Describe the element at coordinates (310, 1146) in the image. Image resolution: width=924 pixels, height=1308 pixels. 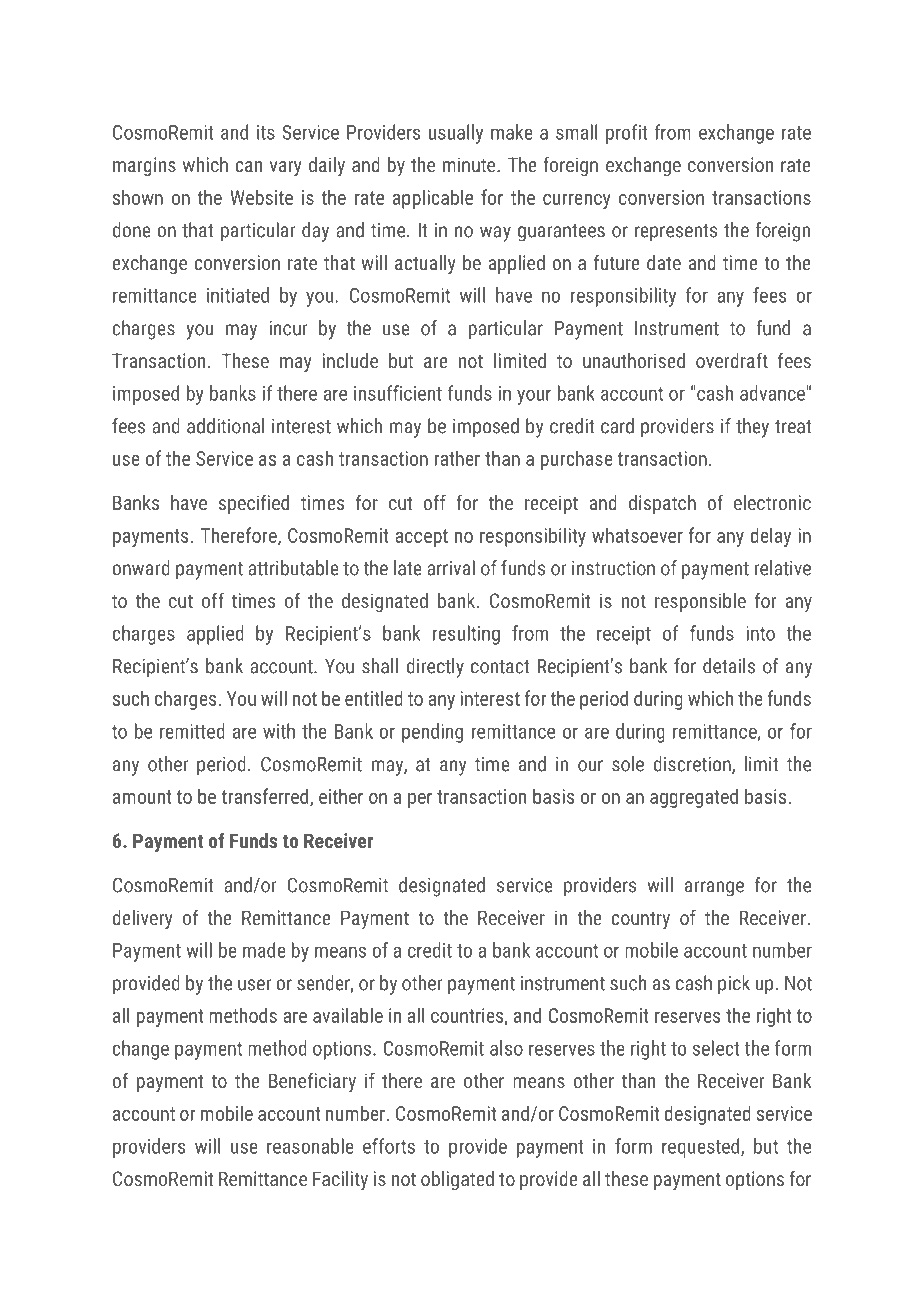
I see `reasonable` at that location.
